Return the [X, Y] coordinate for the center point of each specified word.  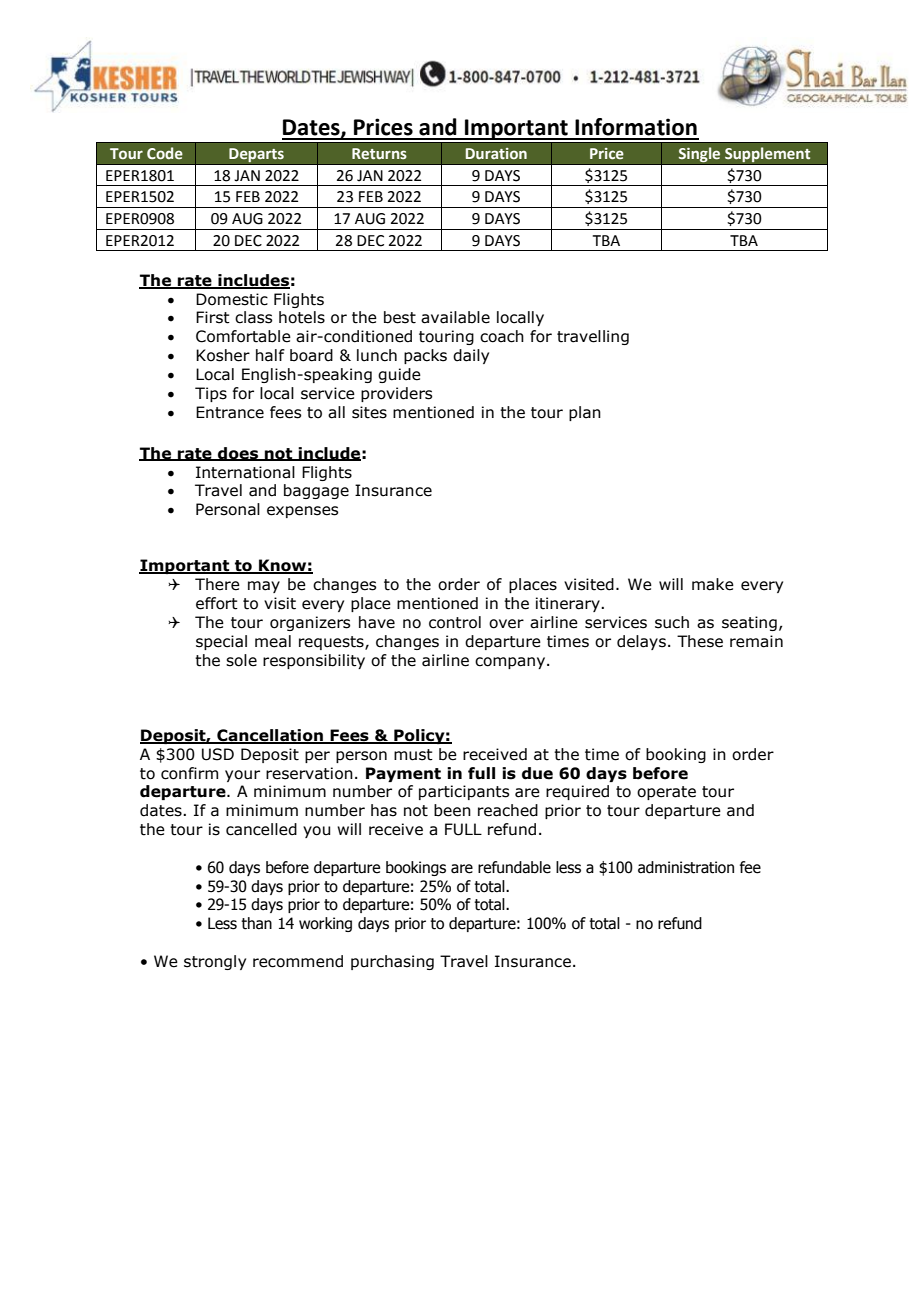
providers [396, 394]
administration [686, 867]
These [700, 641]
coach [502, 336]
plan [585, 413]
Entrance [230, 412]
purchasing [392, 962]
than [256, 923]
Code [165, 153]
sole [241, 660]
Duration [496, 153]
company [511, 663]
